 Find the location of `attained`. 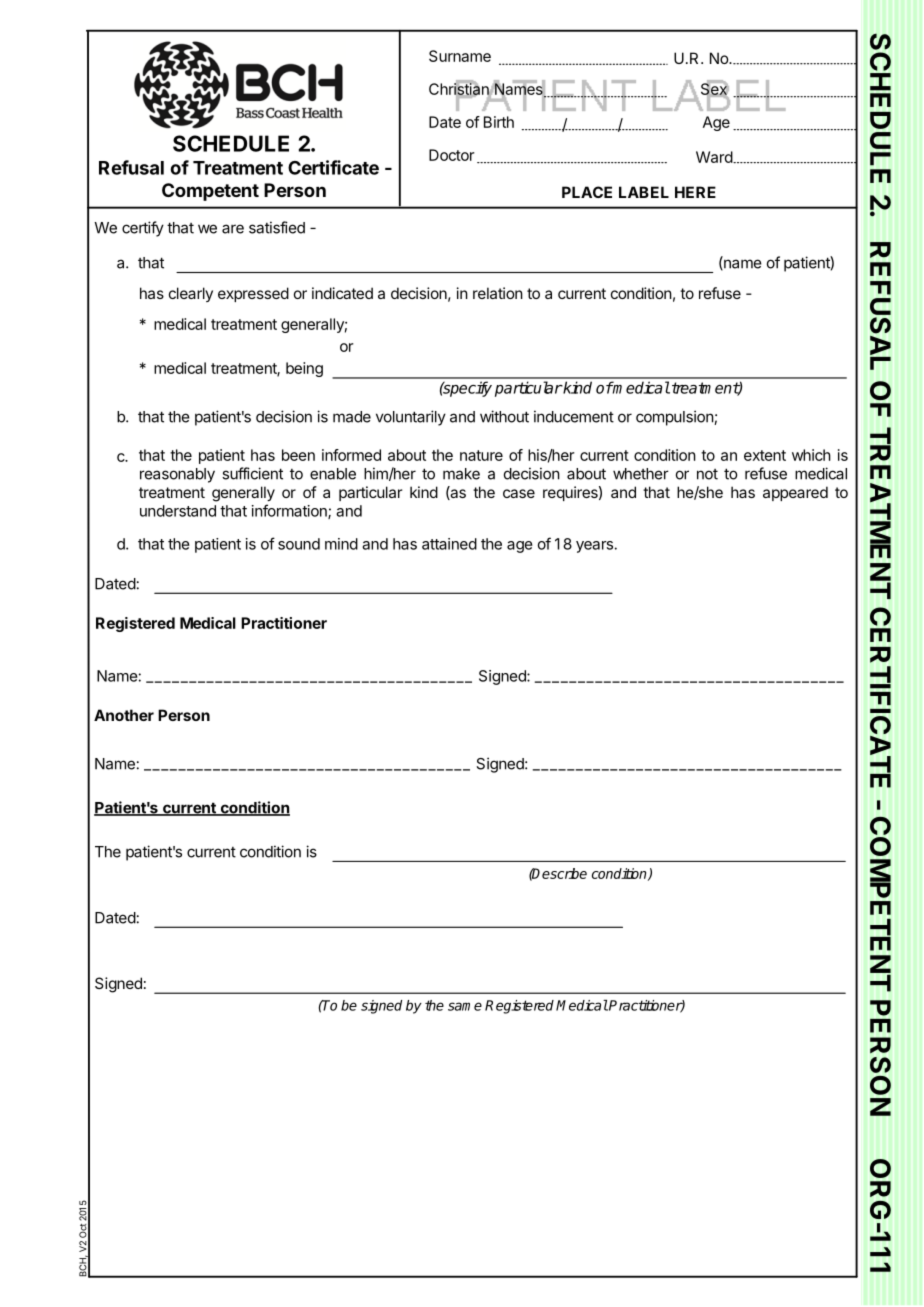

attained is located at coordinates (449, 544).
